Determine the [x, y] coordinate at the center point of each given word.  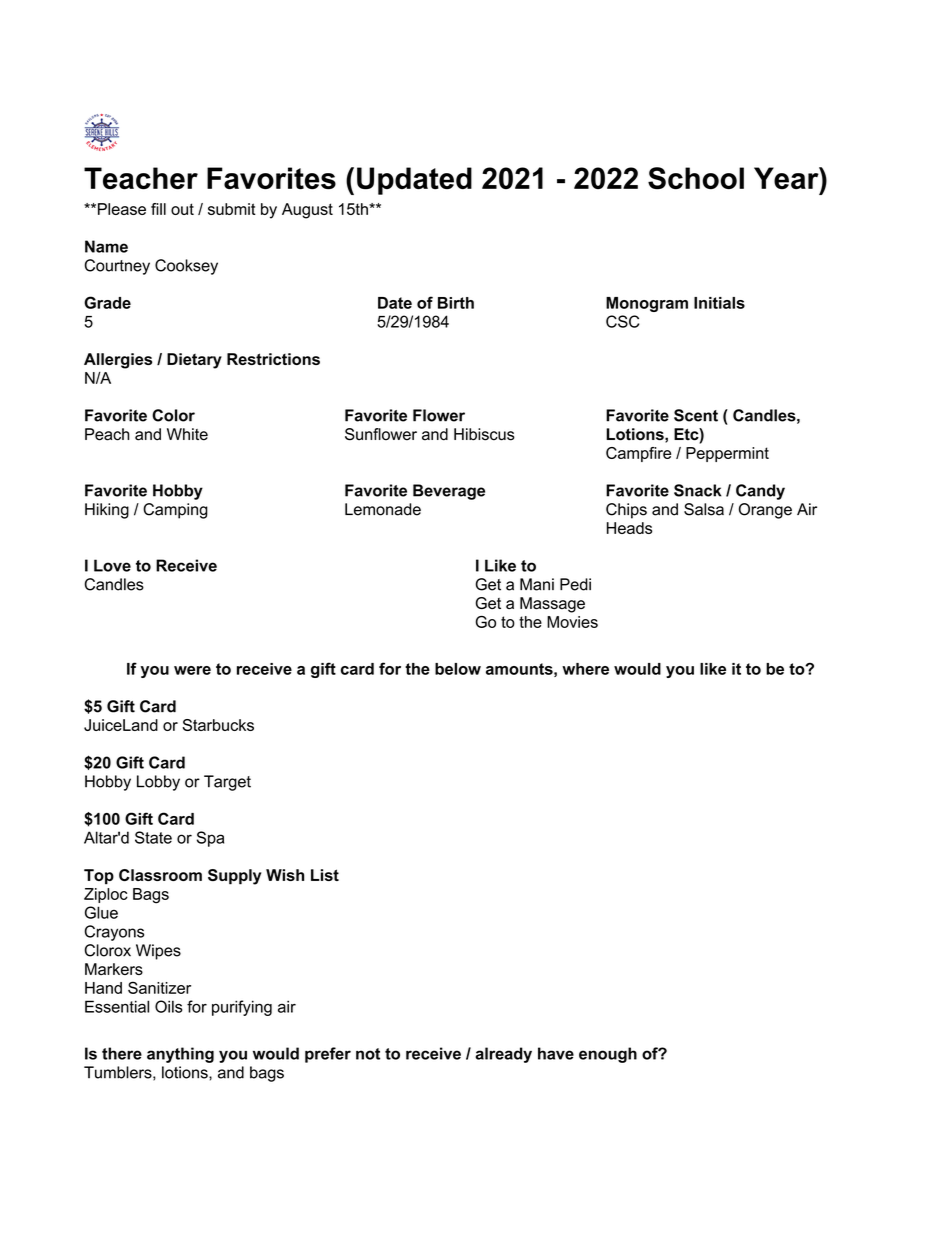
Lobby [158, 783]
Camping [175, 511]
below [458, 669]
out [182, 209]
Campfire [638, 454]
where [585, 669]
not [368, 1054]
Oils [168, 1006]
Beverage [449, 492]
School [696, 178]
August [307, 211]
